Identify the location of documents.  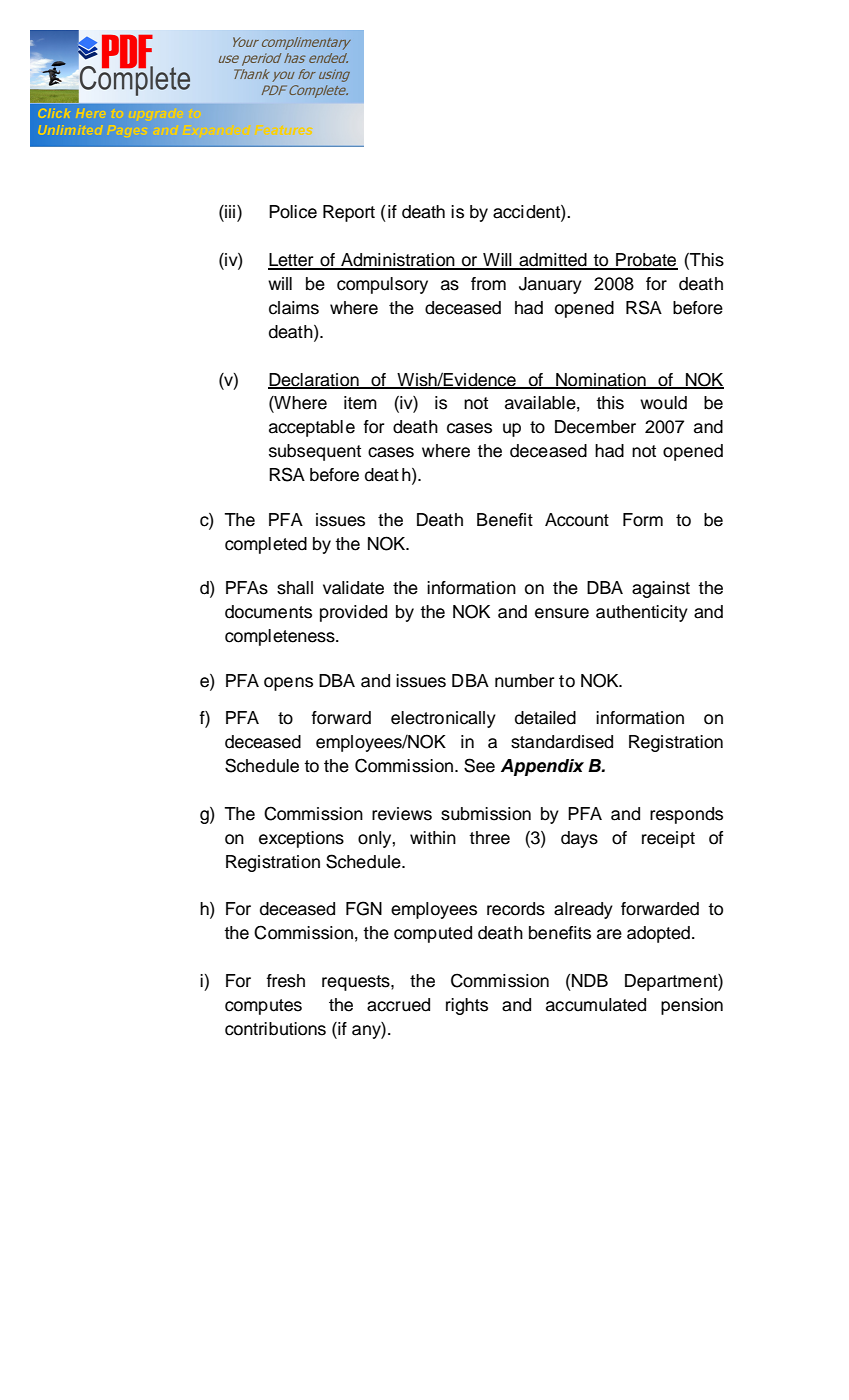
(268, 612).
